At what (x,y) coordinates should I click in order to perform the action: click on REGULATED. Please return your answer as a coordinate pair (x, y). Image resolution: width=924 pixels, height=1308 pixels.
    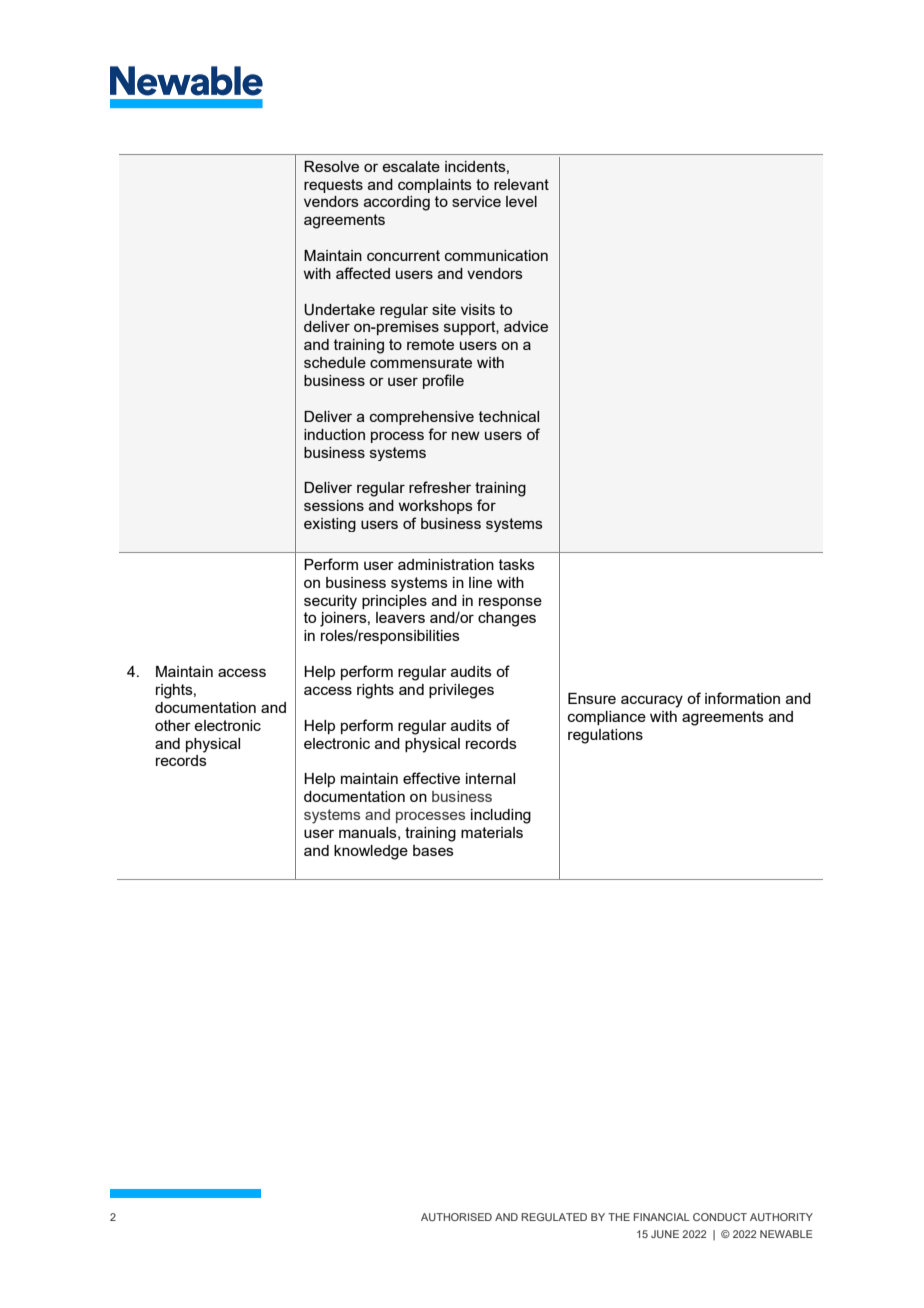
    Looking at the image, I should click on (554, 1217).
